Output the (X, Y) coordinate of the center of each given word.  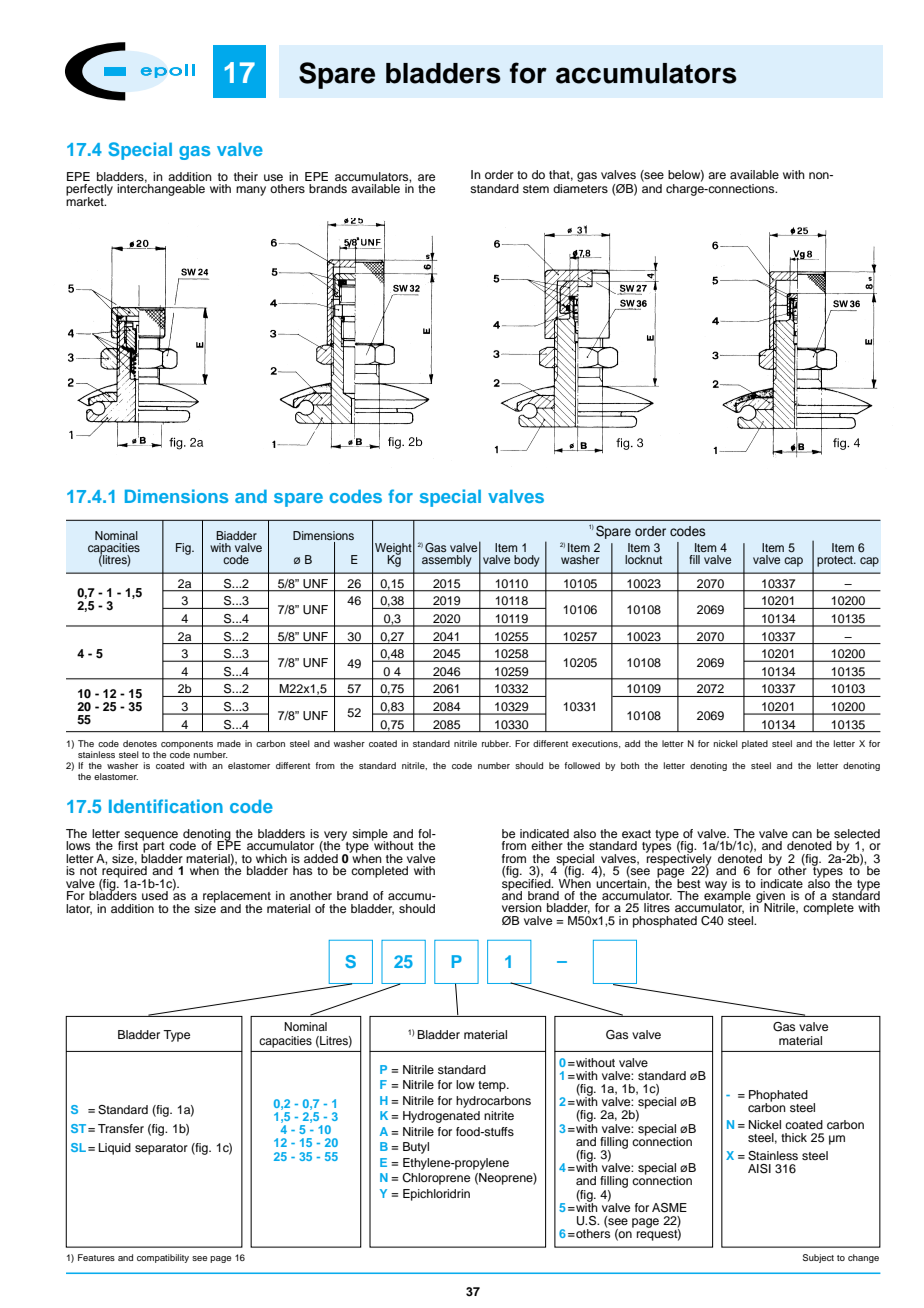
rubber (496, 743)
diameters (580, 188)
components (187, 746)
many (251, 191)
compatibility (163, 1258)
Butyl (416, 1148)
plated (755, 744)
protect (836, 561)
